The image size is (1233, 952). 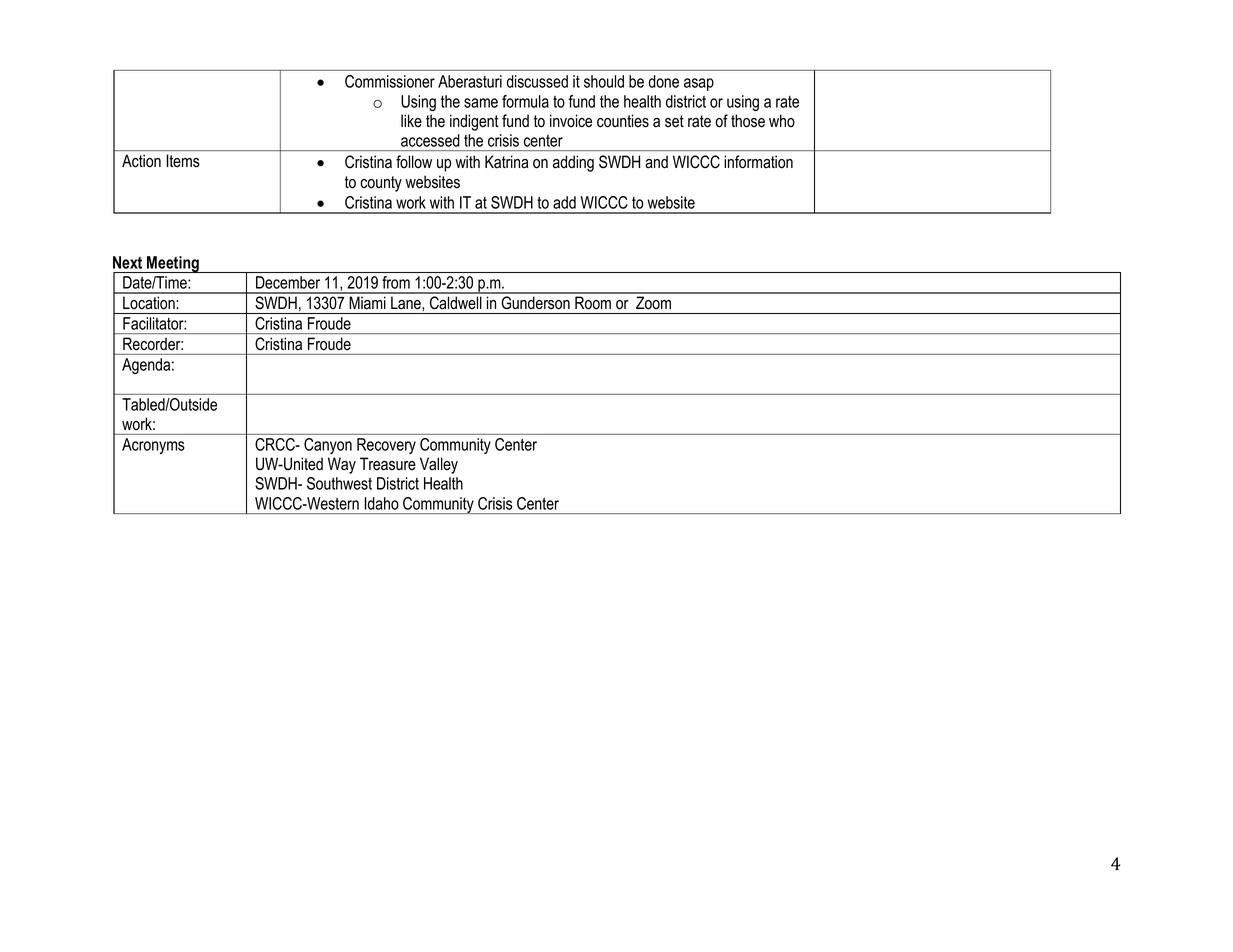 What do you see at coordinates (381, 503) in the screenshot?
I see `Idaho` at bounding box center [381, 503].
